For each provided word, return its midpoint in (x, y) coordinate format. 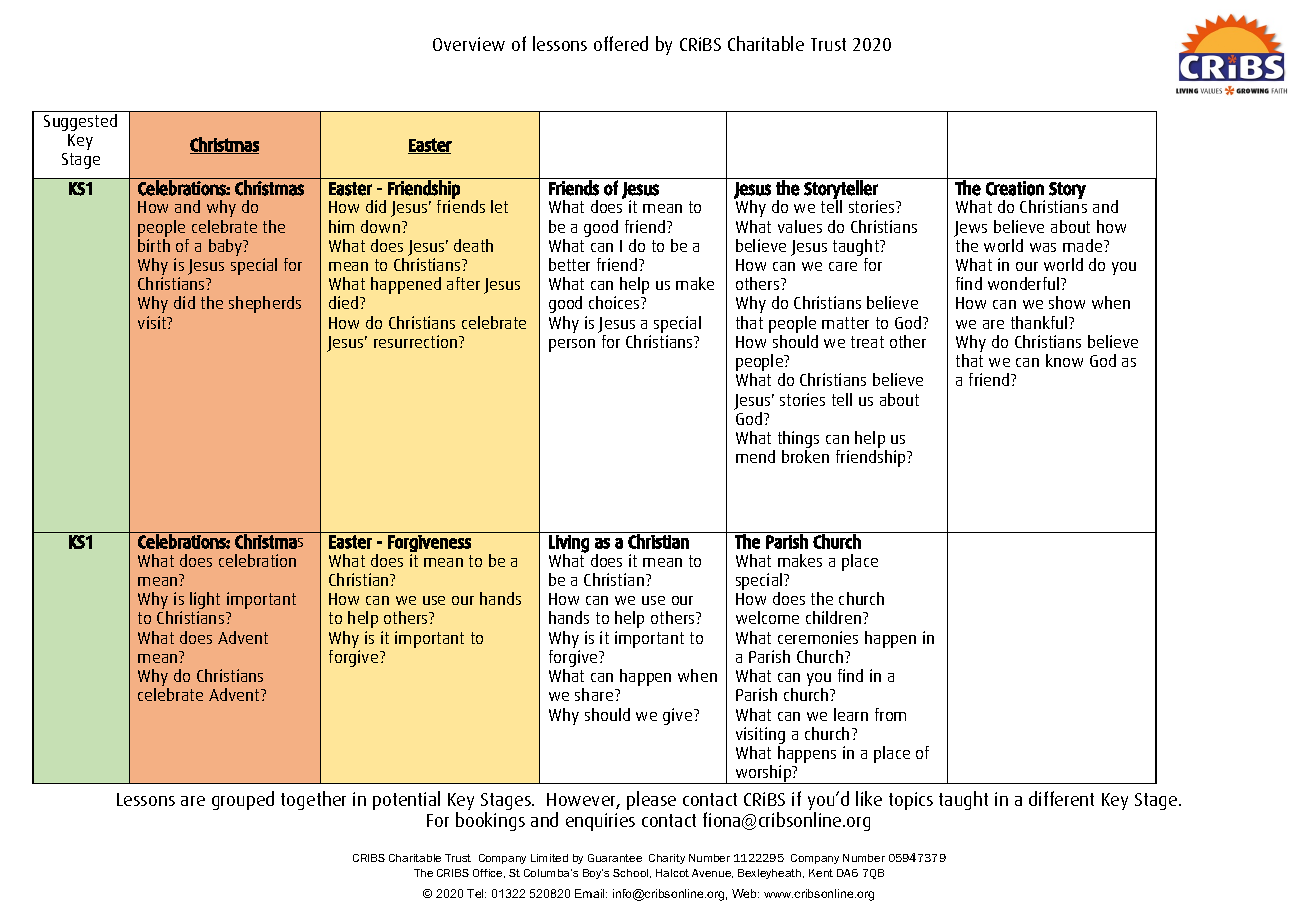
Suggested (81, 121)
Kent (821, 873)
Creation (1015, 188)
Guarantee (615, 858)
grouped (243, 800)
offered (621, 43)
